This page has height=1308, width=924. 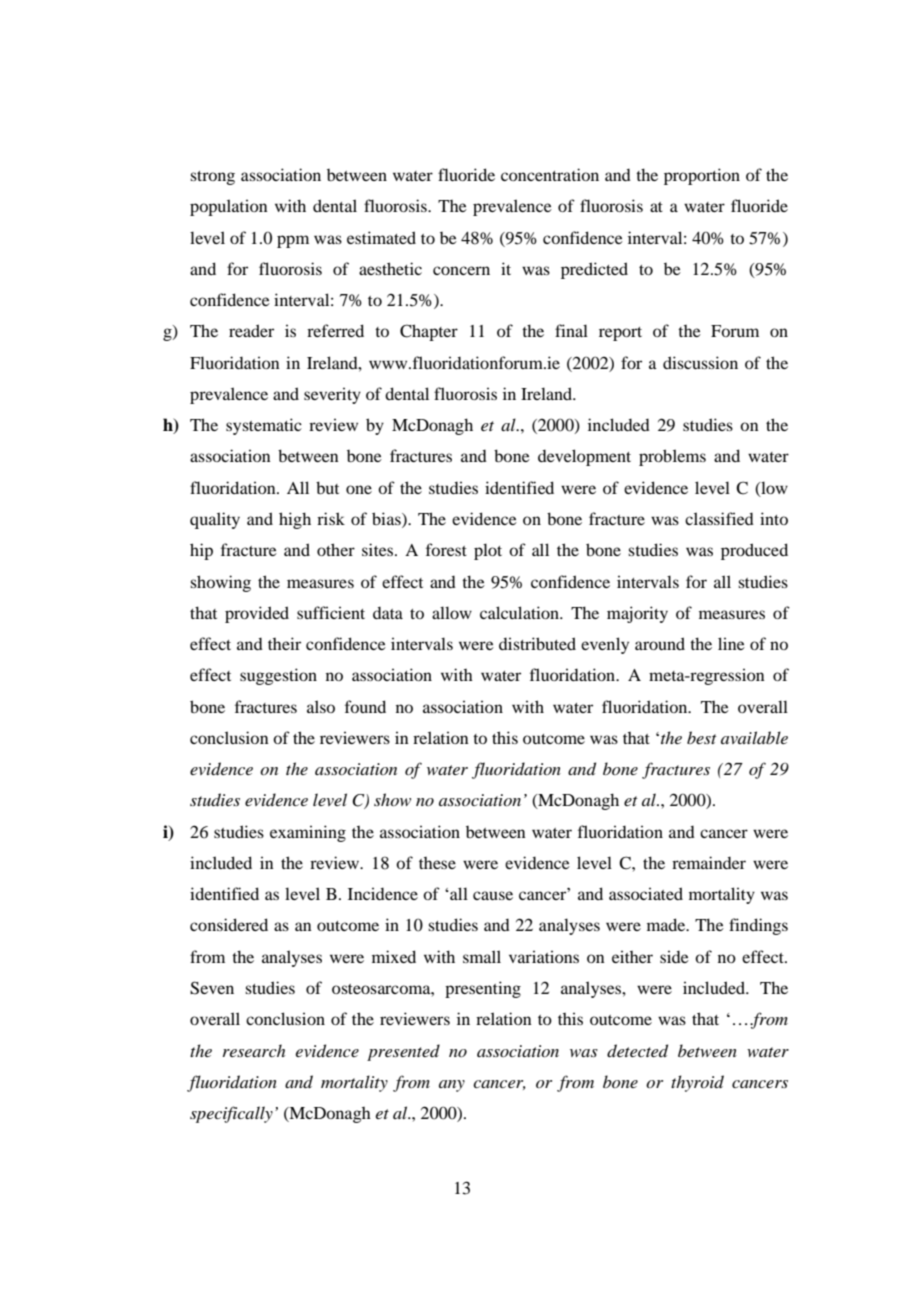 What do you see at coordinates (702, 176) in the page?
I see `proportion` at bounding box center [702, 176].
